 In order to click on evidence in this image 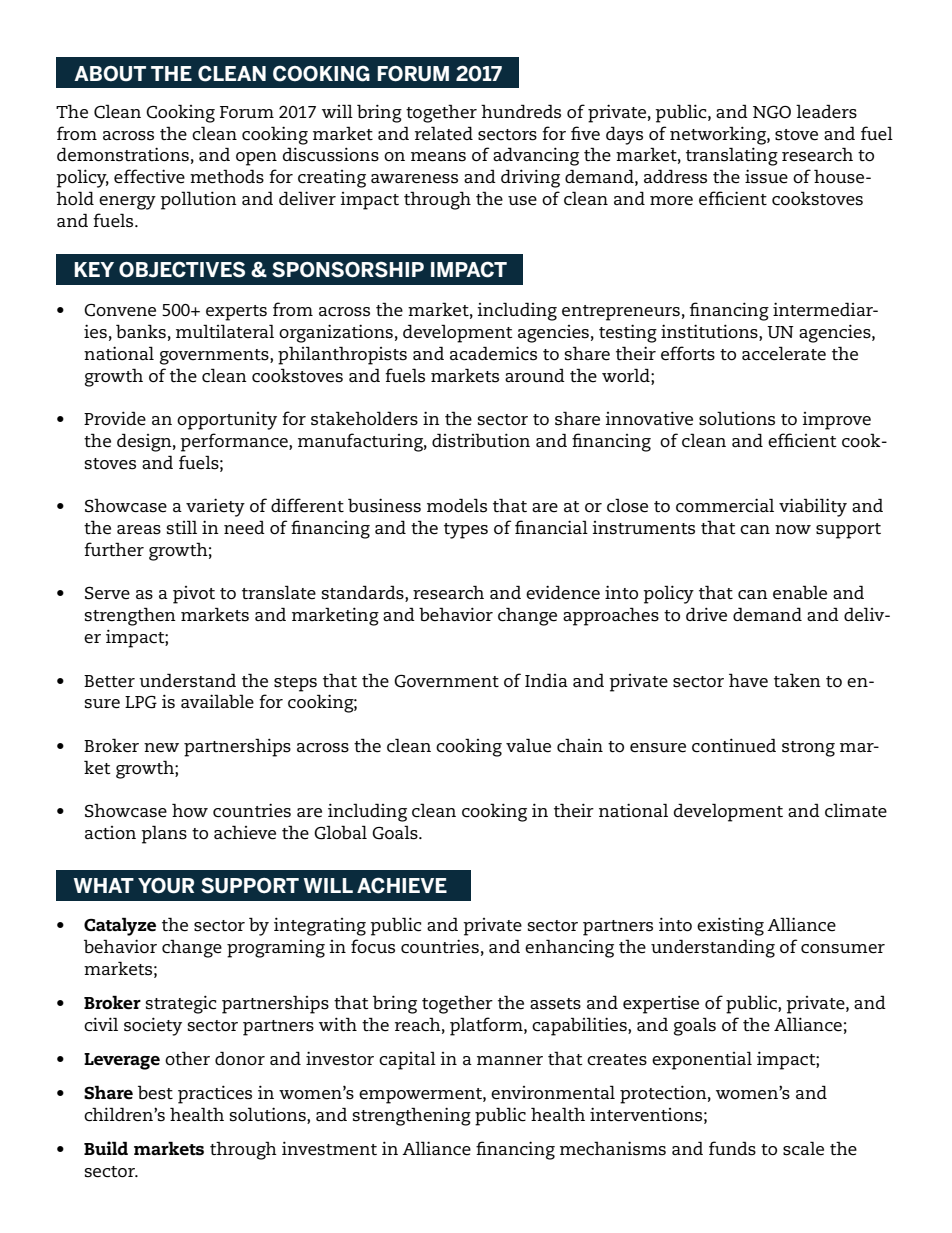, I will do `click(563, 592)`.
